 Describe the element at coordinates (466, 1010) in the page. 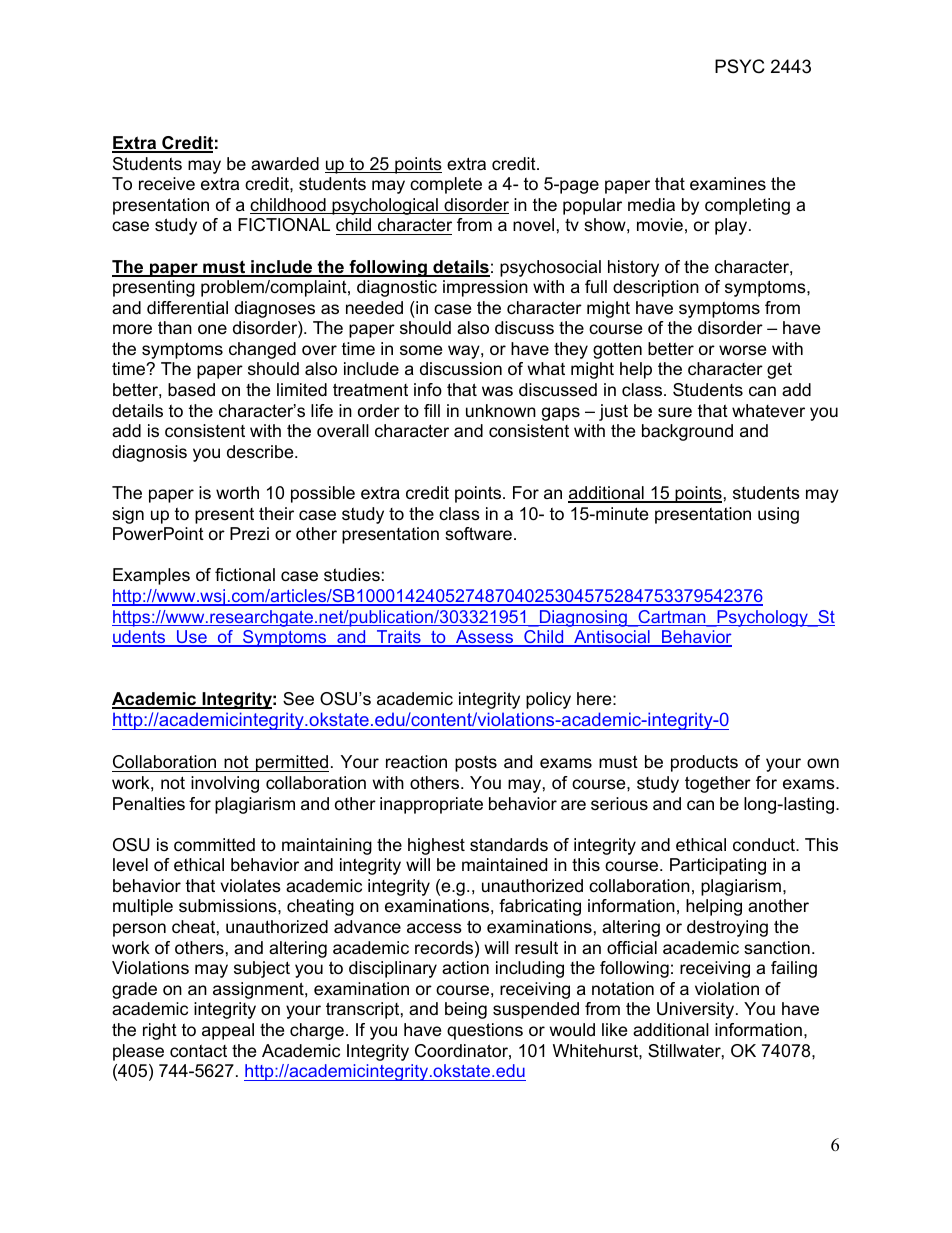

I see `being` at that location.
